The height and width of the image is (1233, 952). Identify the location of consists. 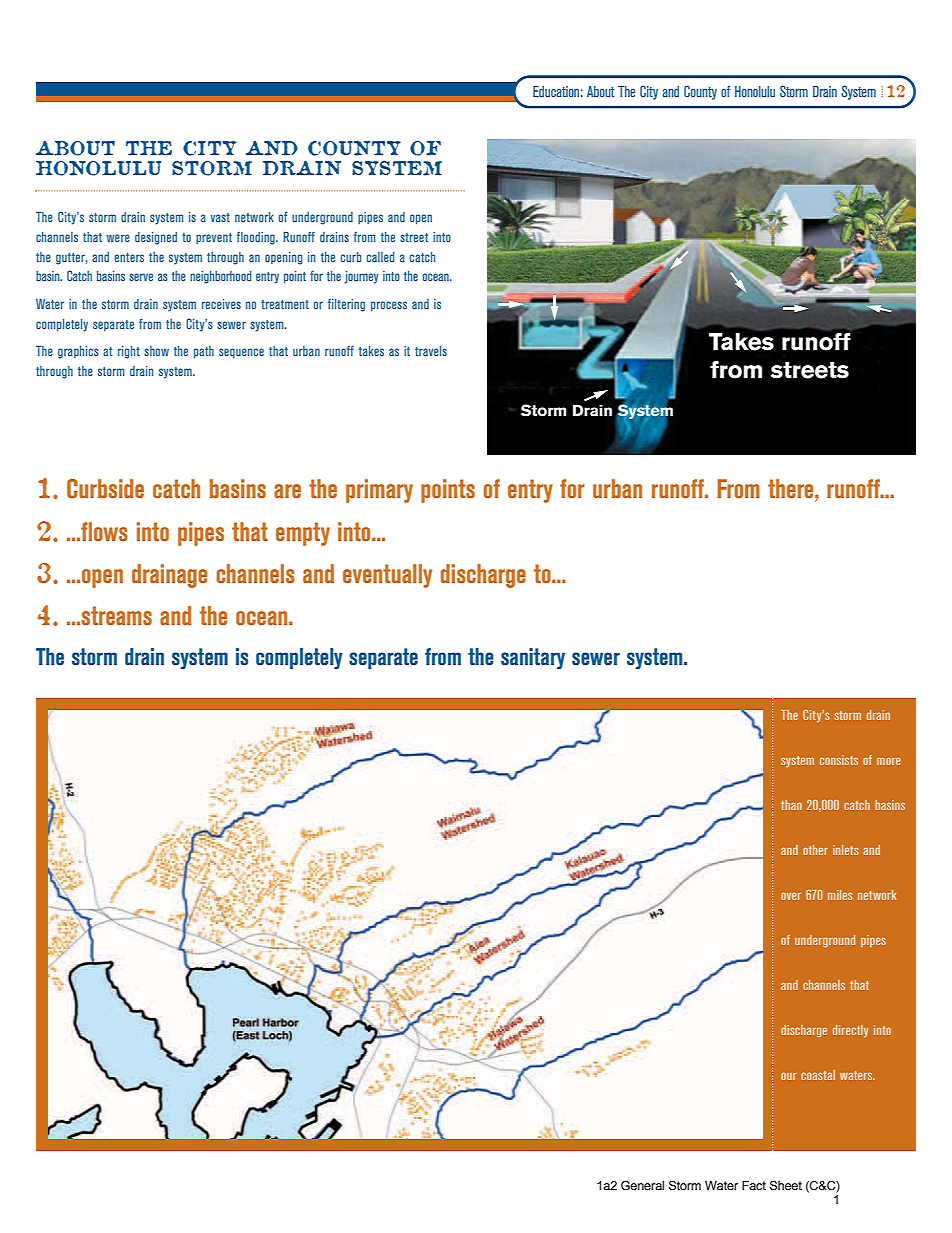
(839, 760).
